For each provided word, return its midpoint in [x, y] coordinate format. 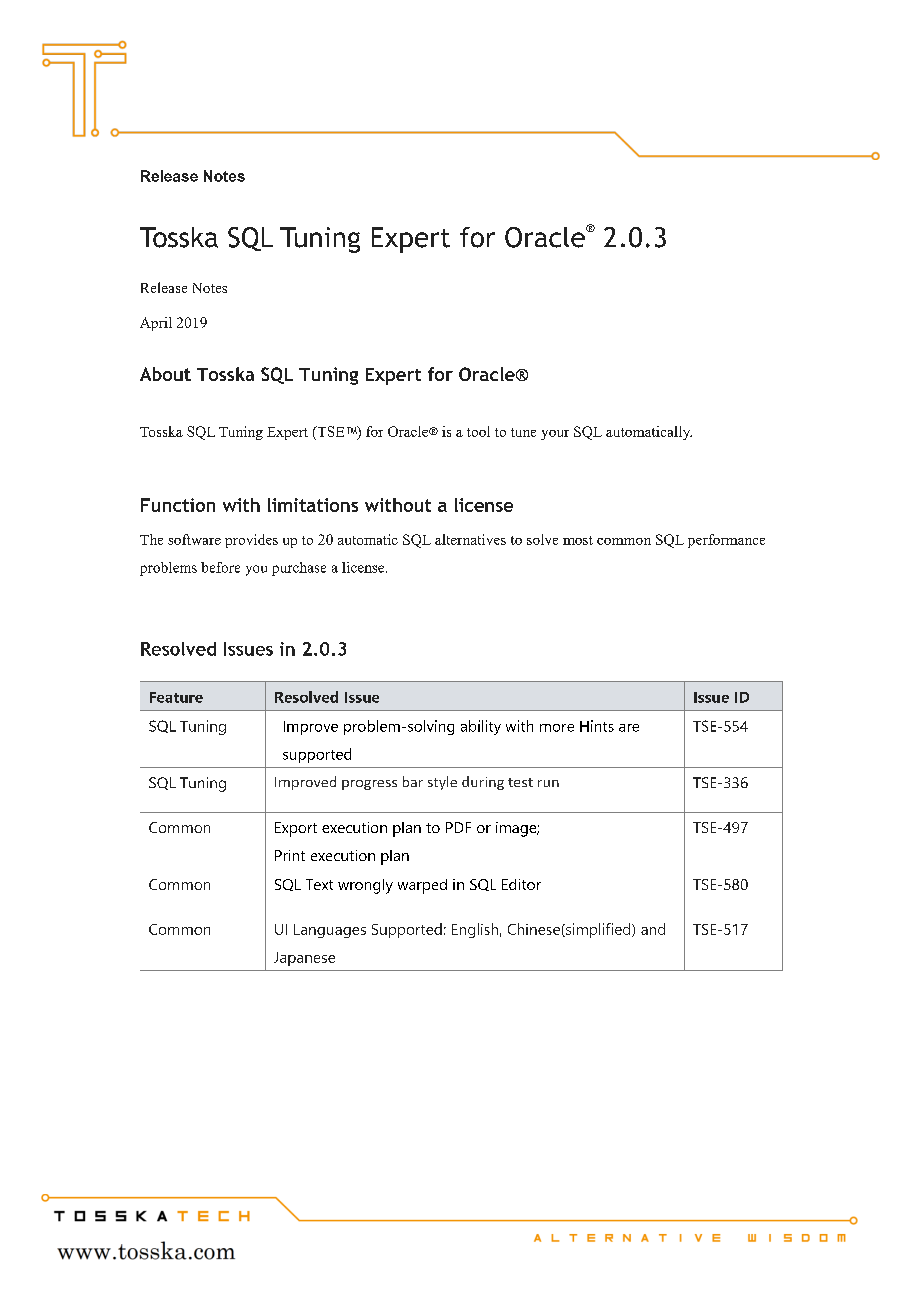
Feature [176, 697]
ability [481, 727]
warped [422, 886]
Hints [597, 726]
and [653, 929]
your [555, 435]
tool [478, 431]
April [156, 324]
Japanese [304, 959]
